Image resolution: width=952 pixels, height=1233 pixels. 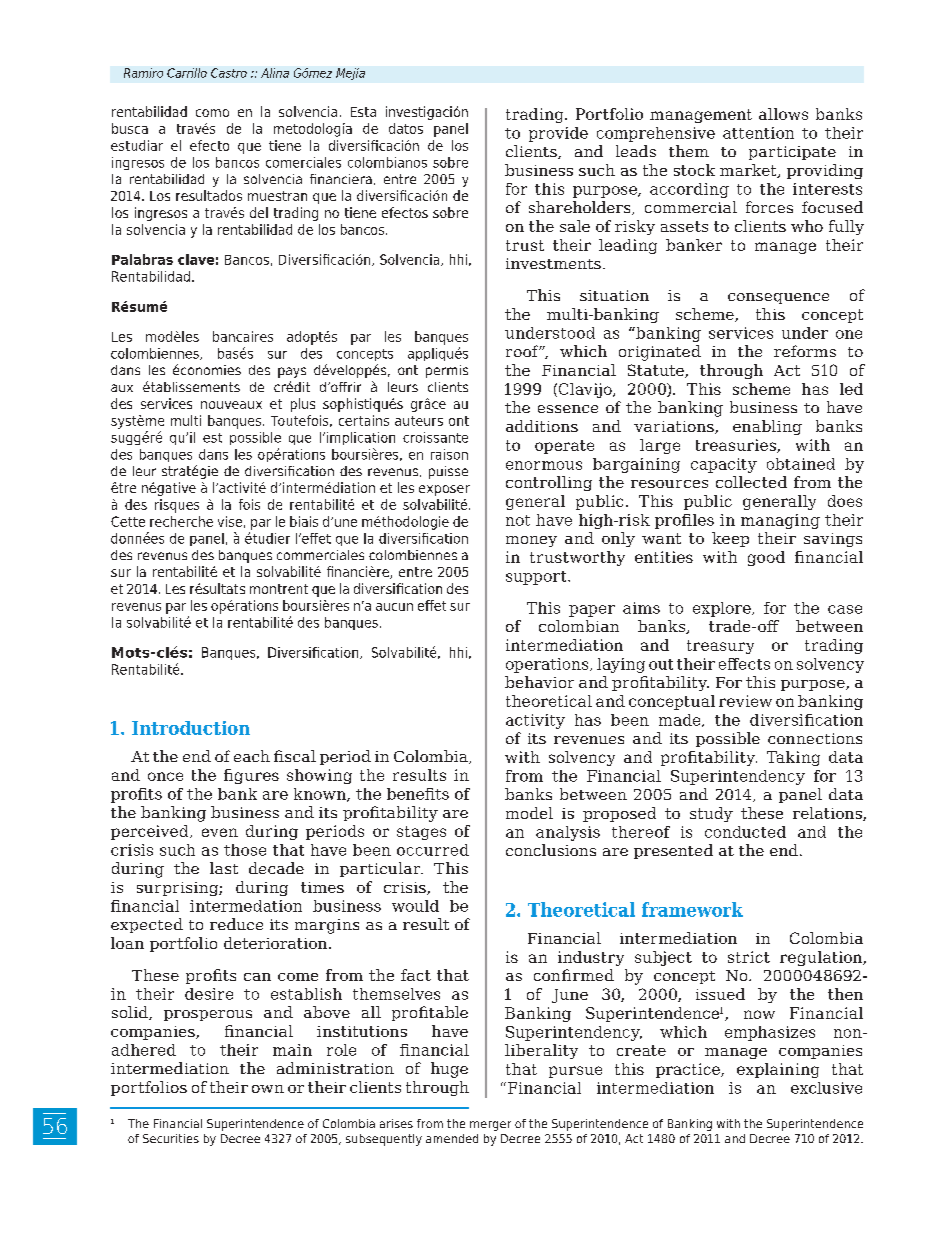 I want to click on would, so click(x=415, y=906).
